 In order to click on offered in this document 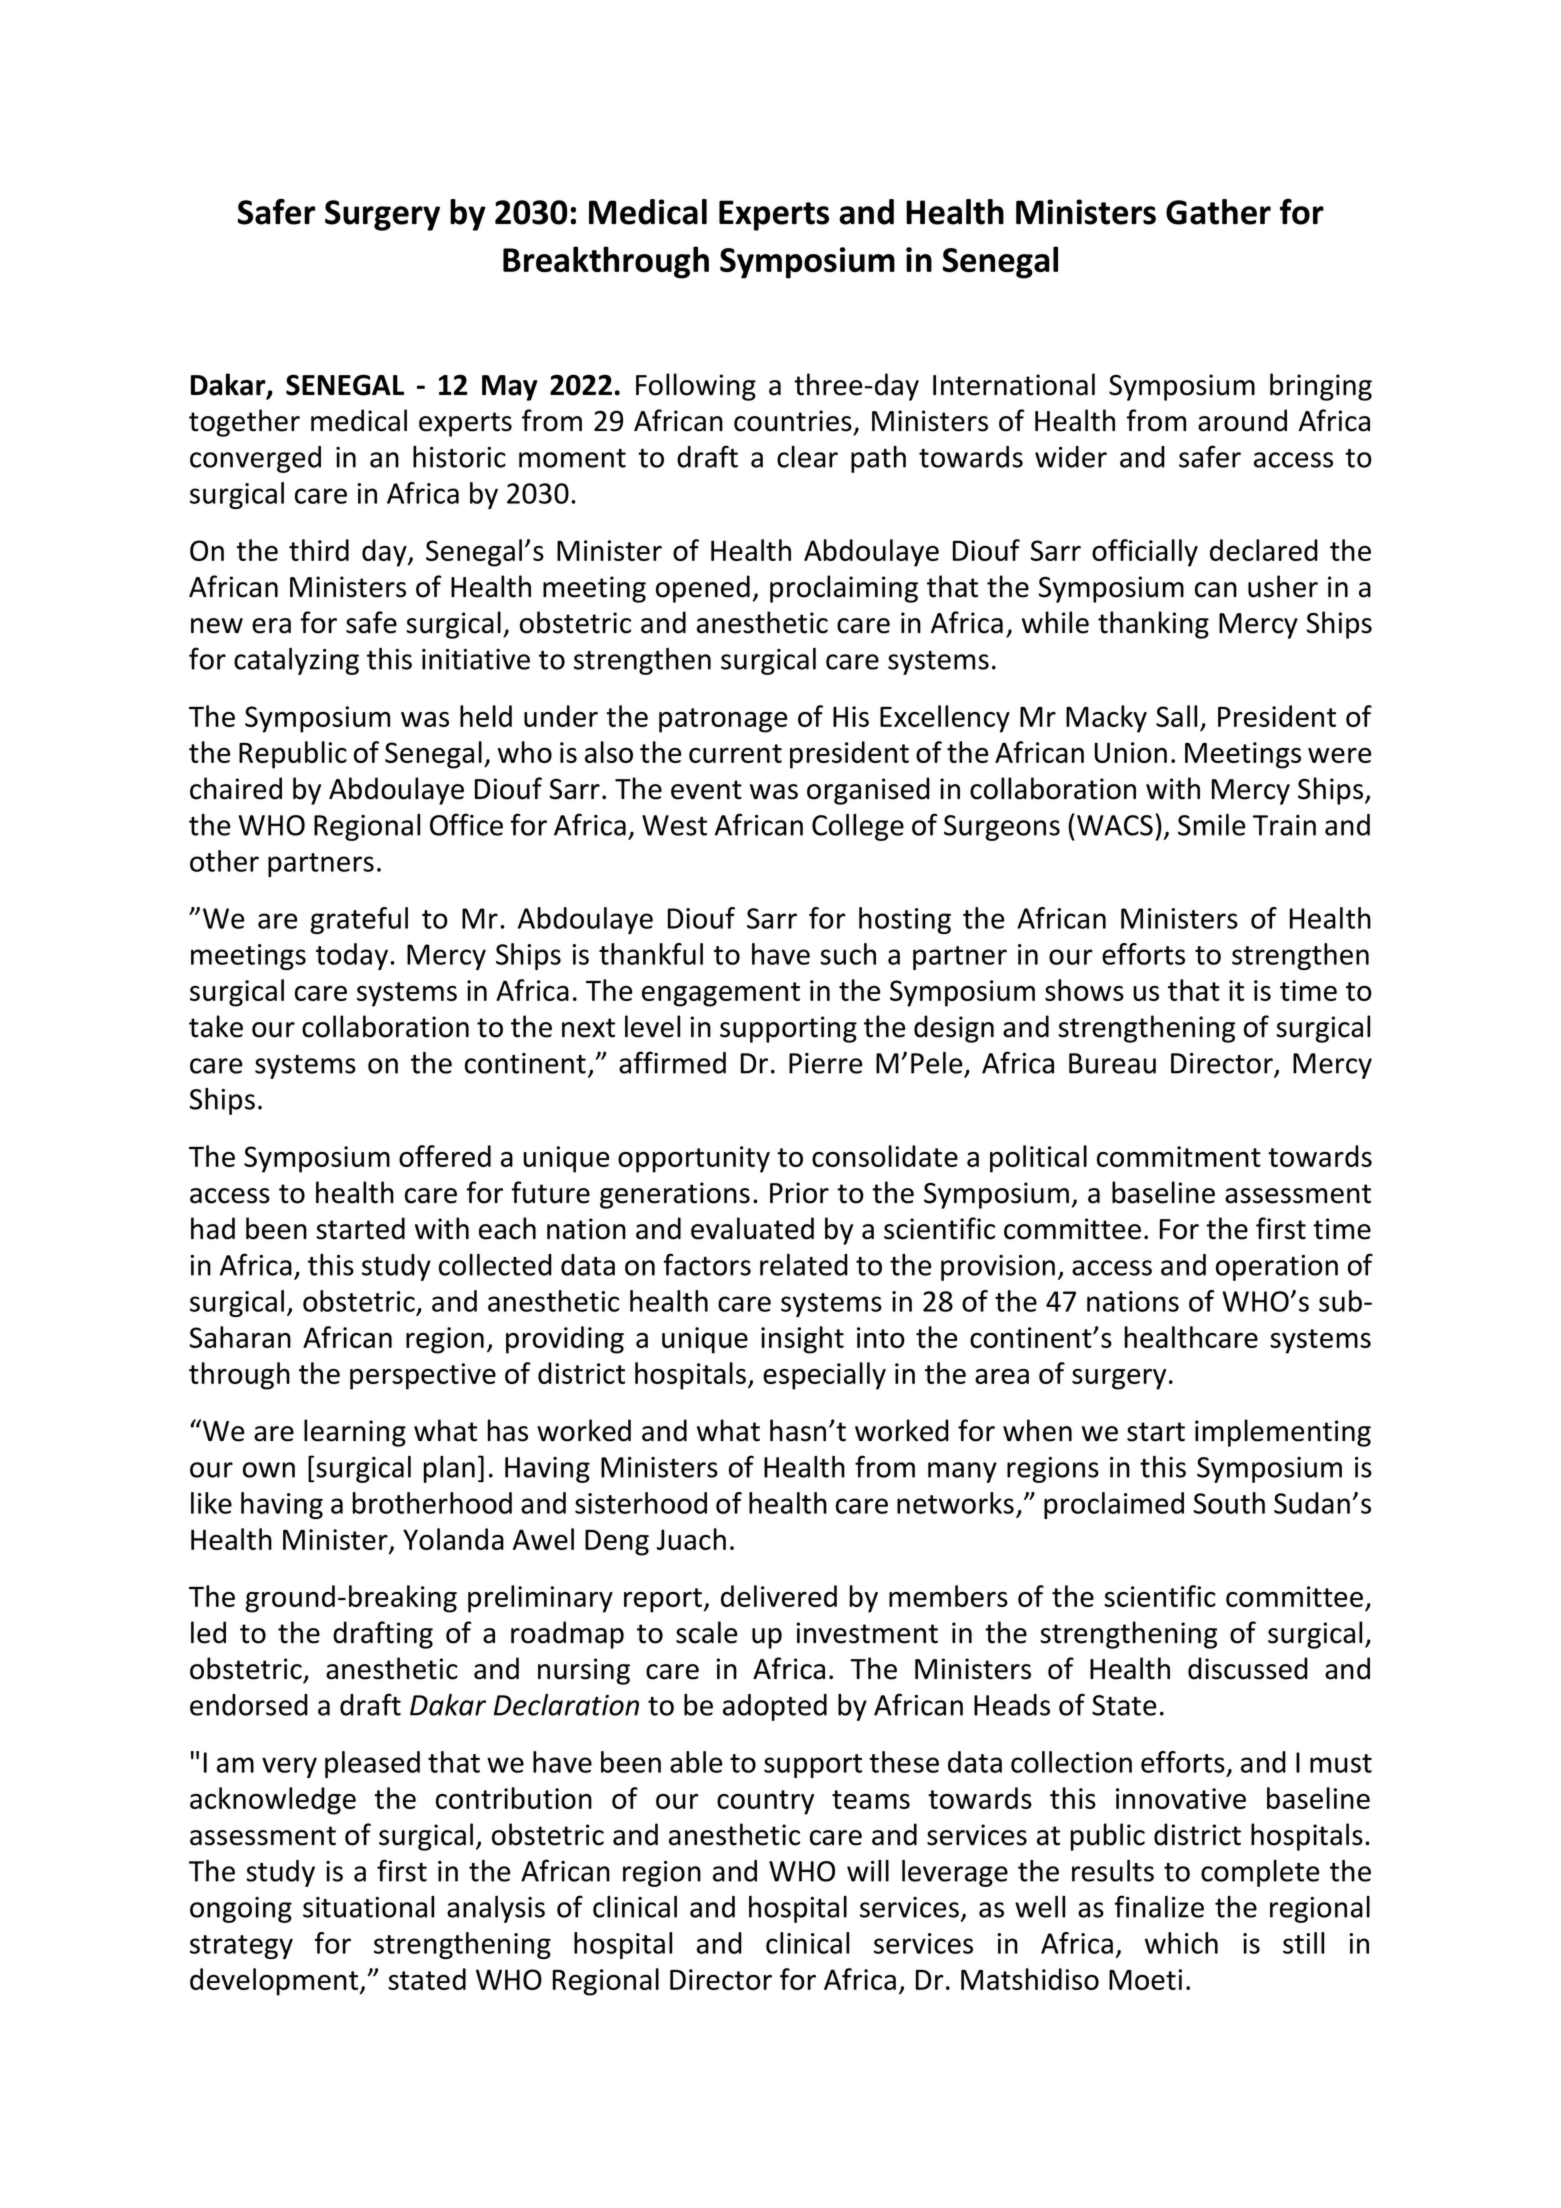, I will do `click(445, 1156)`.
